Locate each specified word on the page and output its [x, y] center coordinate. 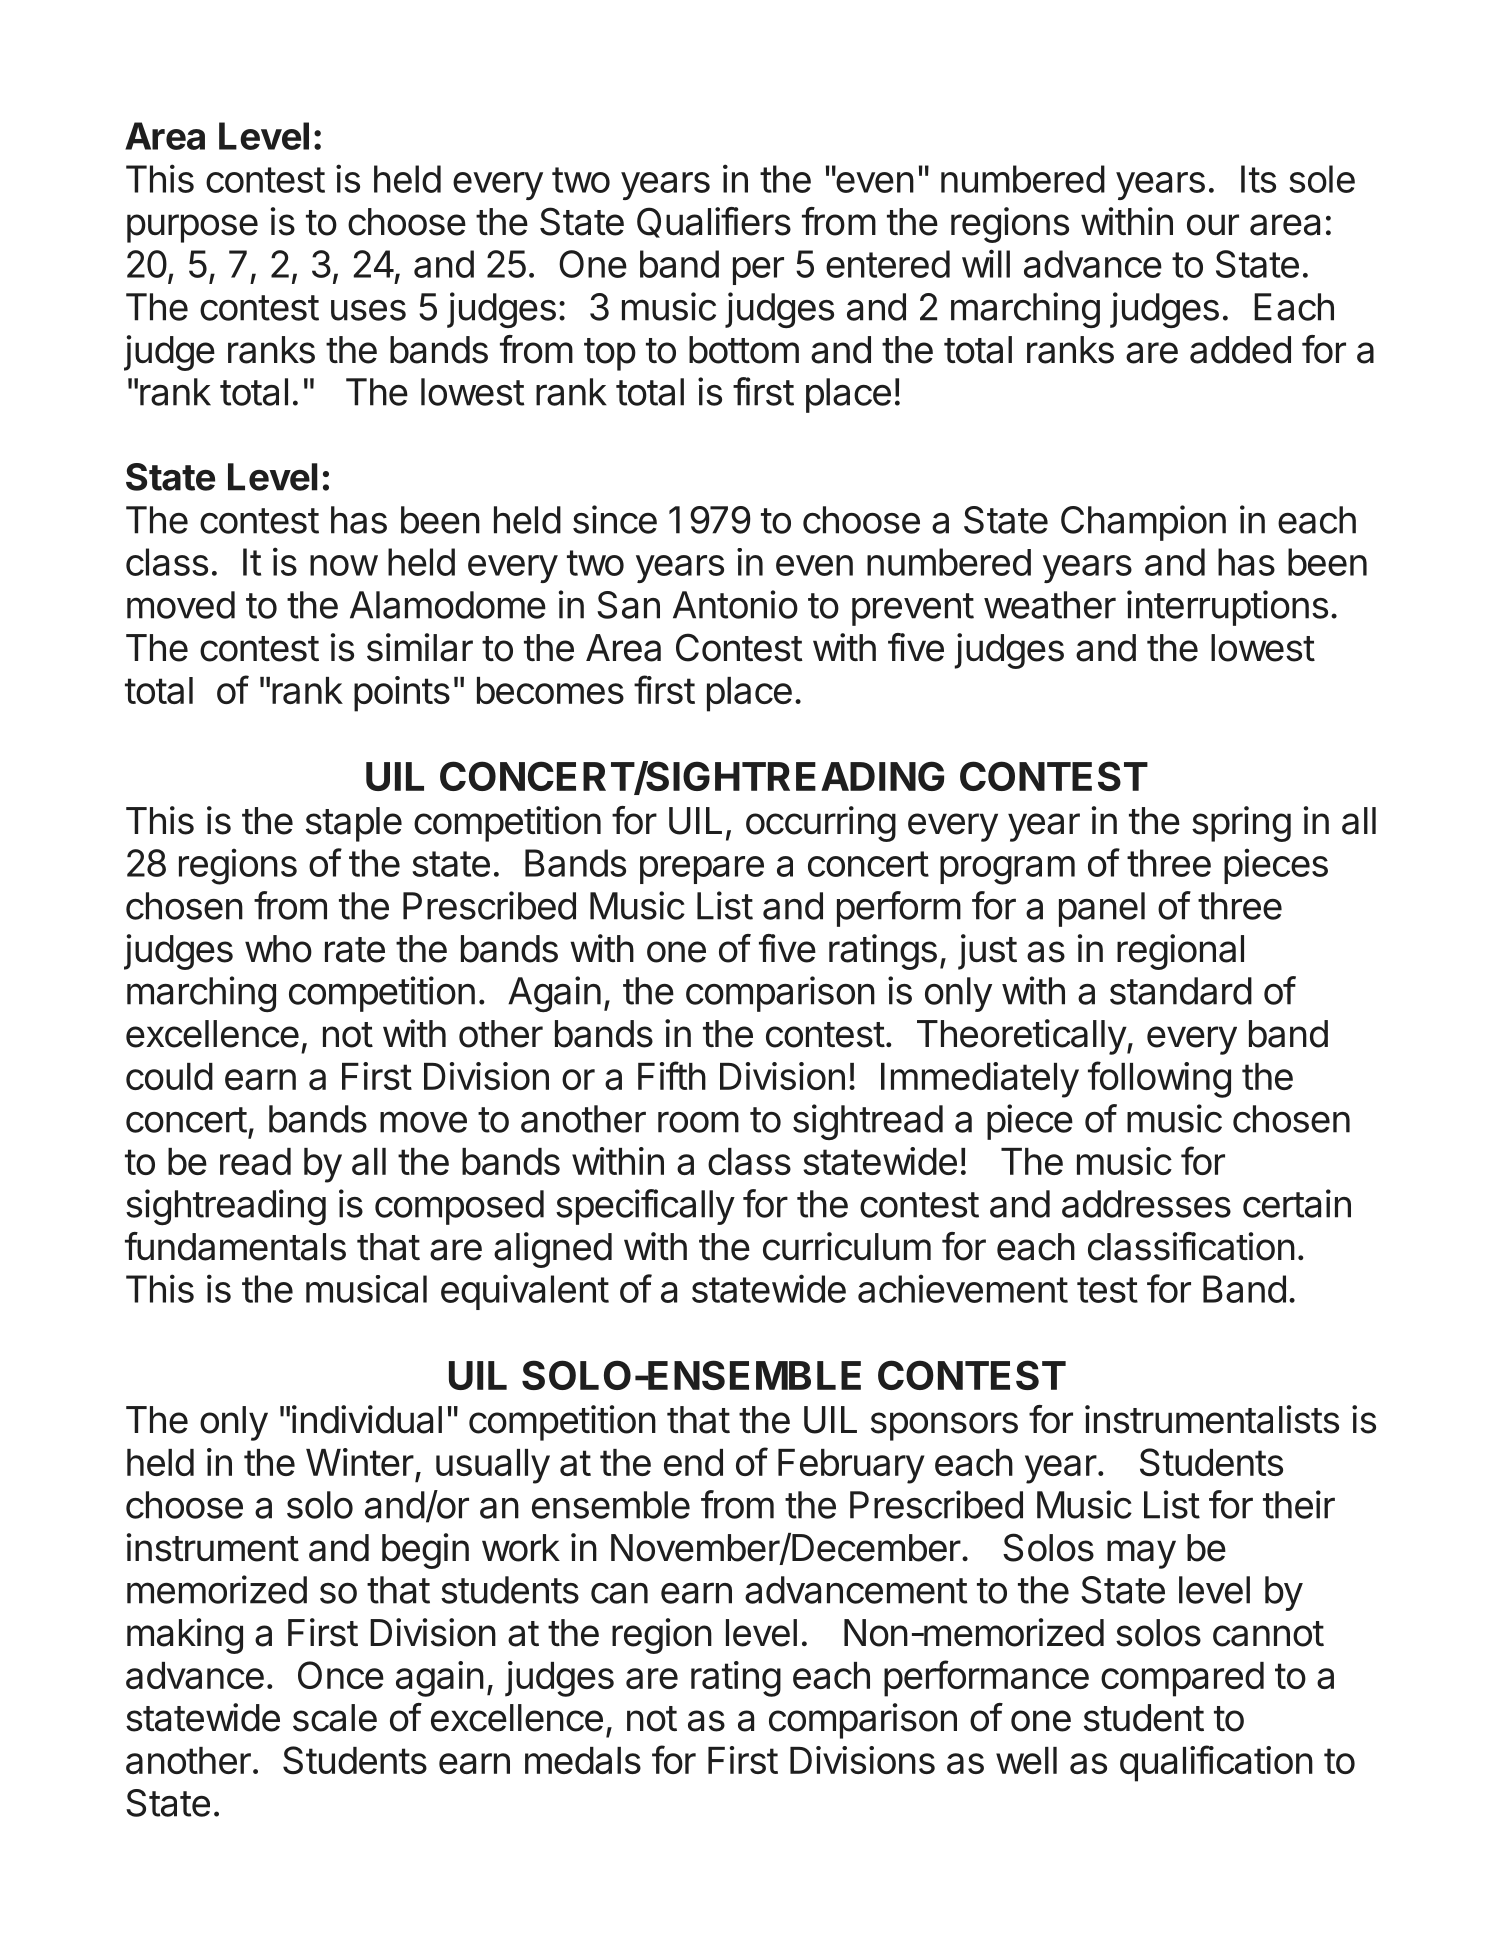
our [1213, 225]
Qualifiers [714, 222]
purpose [192, 228]
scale [335, 1718]
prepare [702, 870]
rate [355, 950]
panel [1102, 909]
